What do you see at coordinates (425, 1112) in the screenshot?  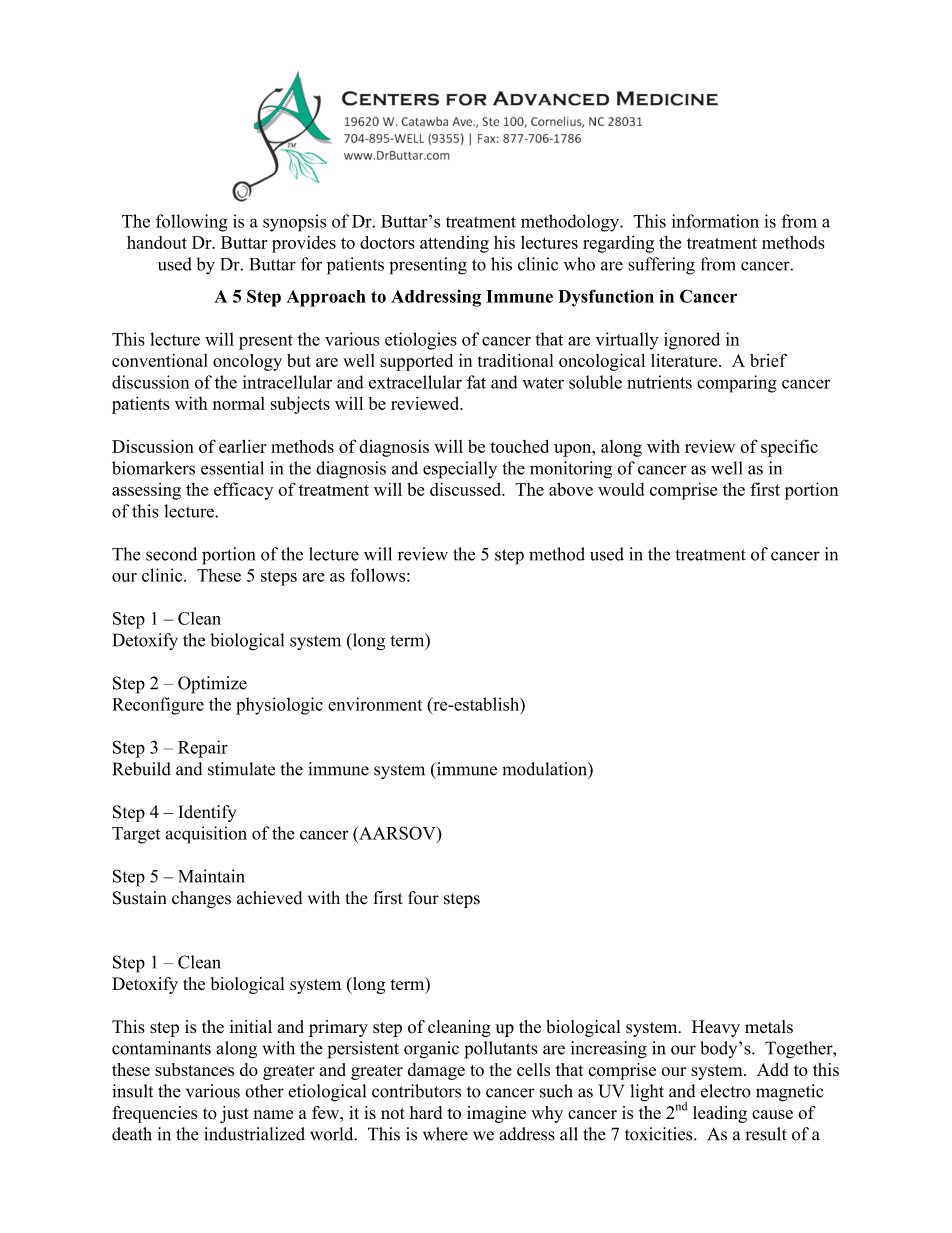 I see `hard` at bounding box center [425, 1112].
